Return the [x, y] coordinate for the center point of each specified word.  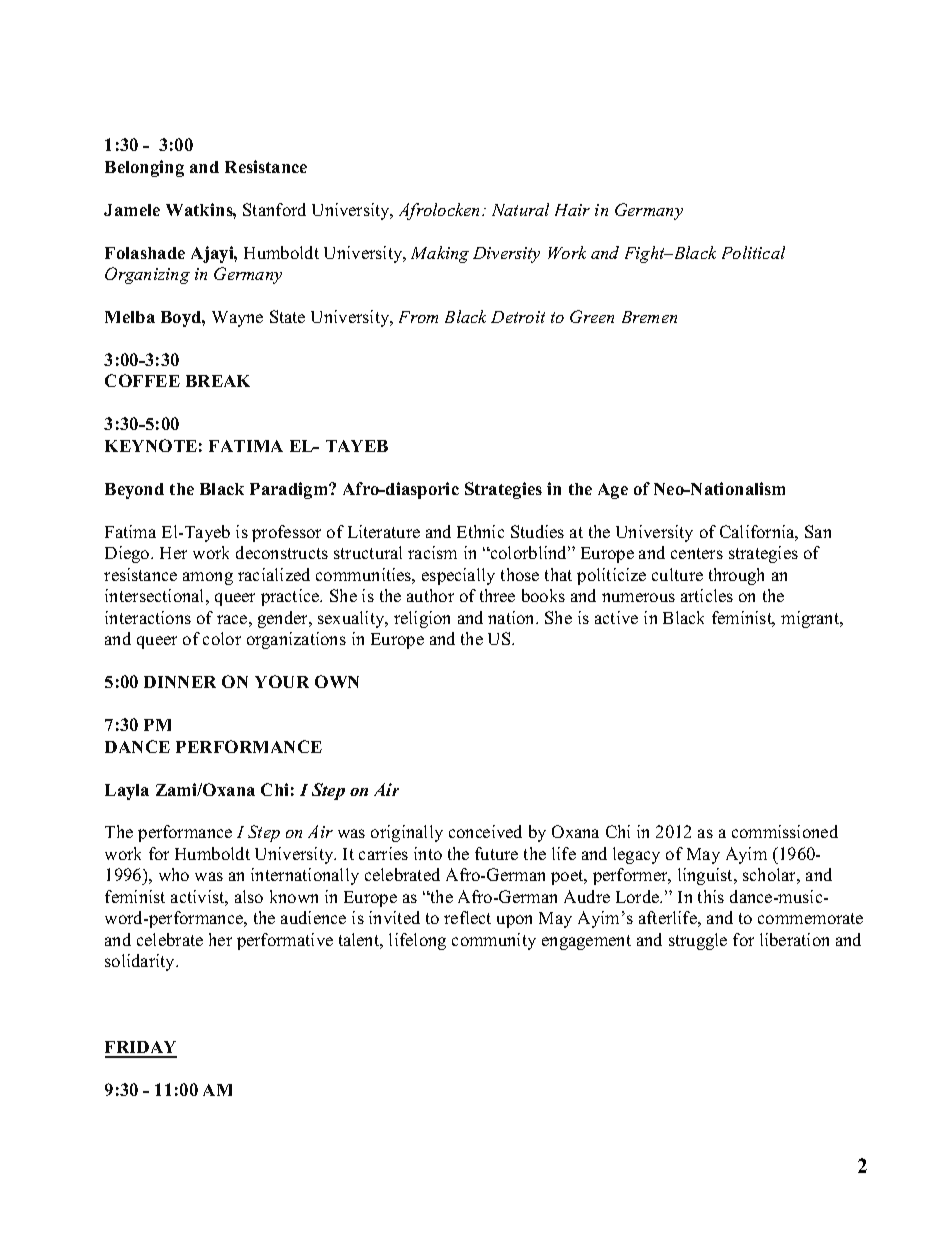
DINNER [180, 682]
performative [285, 941]
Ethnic [480, 531]
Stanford [274, 209]
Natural [520, 209]
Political [753, 252]
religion [422, 619]
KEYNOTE [151, 445]
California [759, 533]
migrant [811, 619]
